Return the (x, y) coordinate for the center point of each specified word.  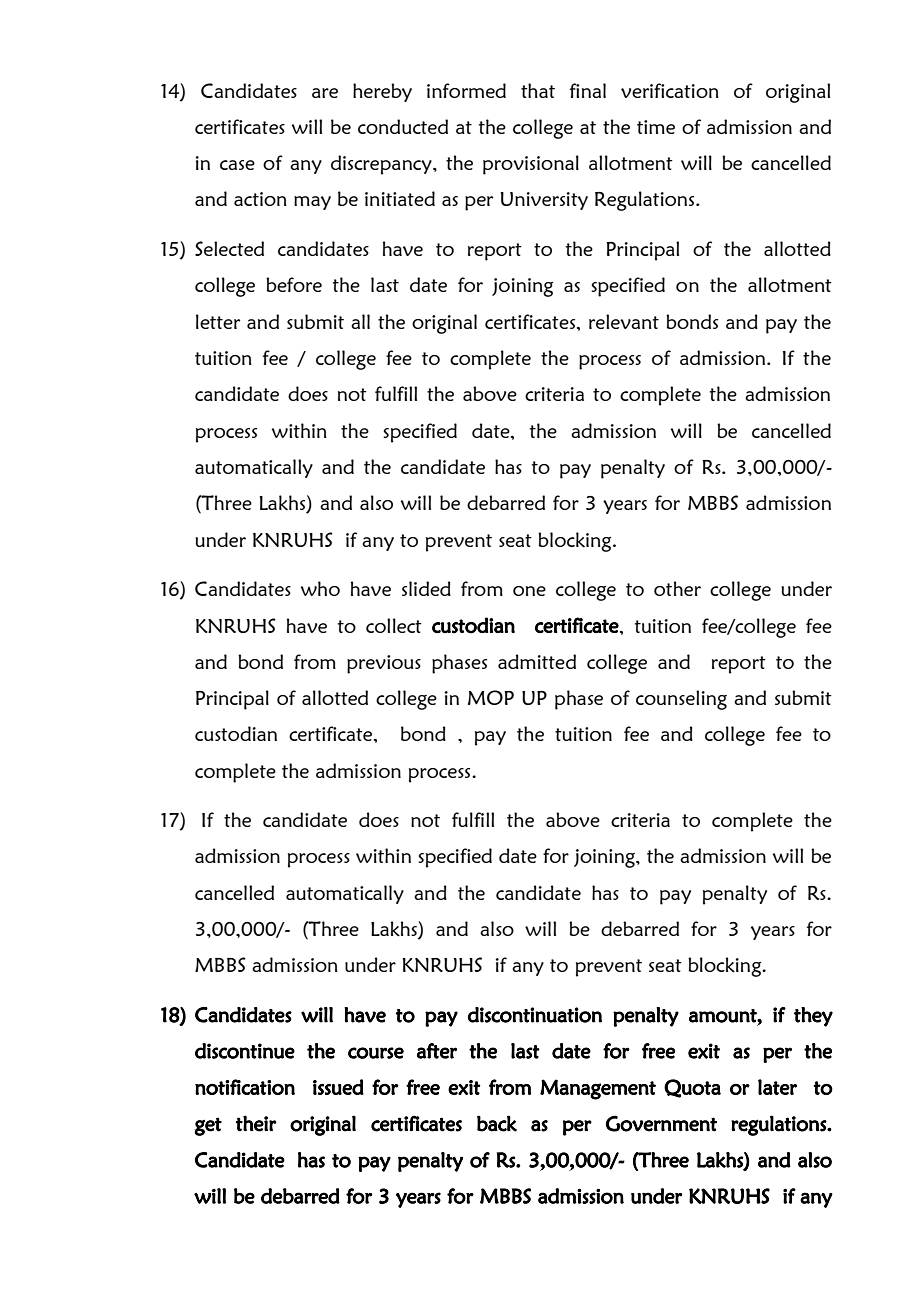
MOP (491, 697)
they (813, 1017)
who (320, 588)
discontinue (245, 1051)
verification (670, 90)
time (656, 127)
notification (245, 1087)
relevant (624, 321)
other (677, 588)
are (325, 93)
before (294, 284)
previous (384, 664)
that (538, 90)
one (529, 591)
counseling (681, 700)
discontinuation (535, 1015)
